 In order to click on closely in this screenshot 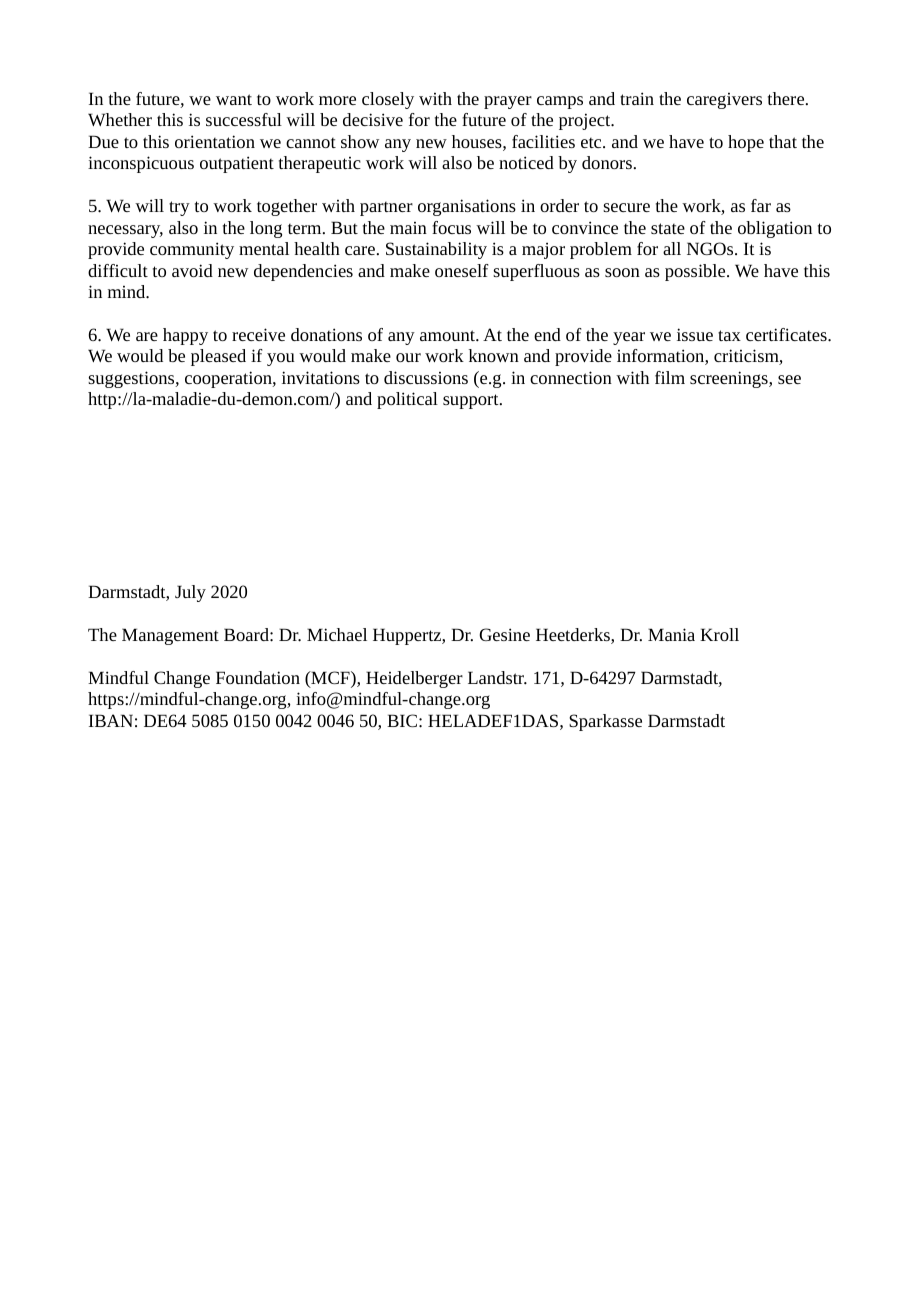, I will do `click(388, 100)`.
